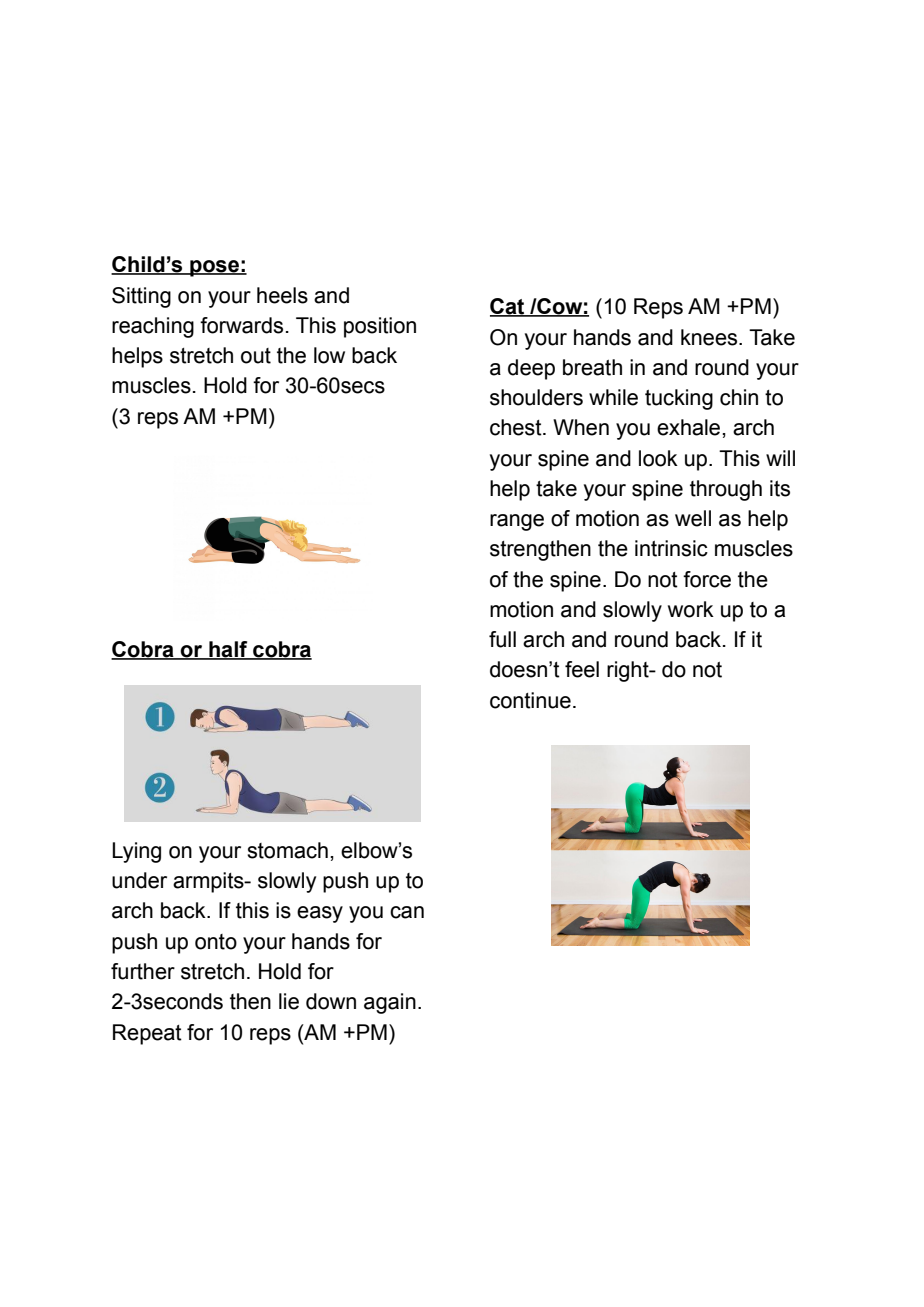  What do you see at coordinates (407, 912) in the document?
I see `can` at bounding box center [407, 912].
